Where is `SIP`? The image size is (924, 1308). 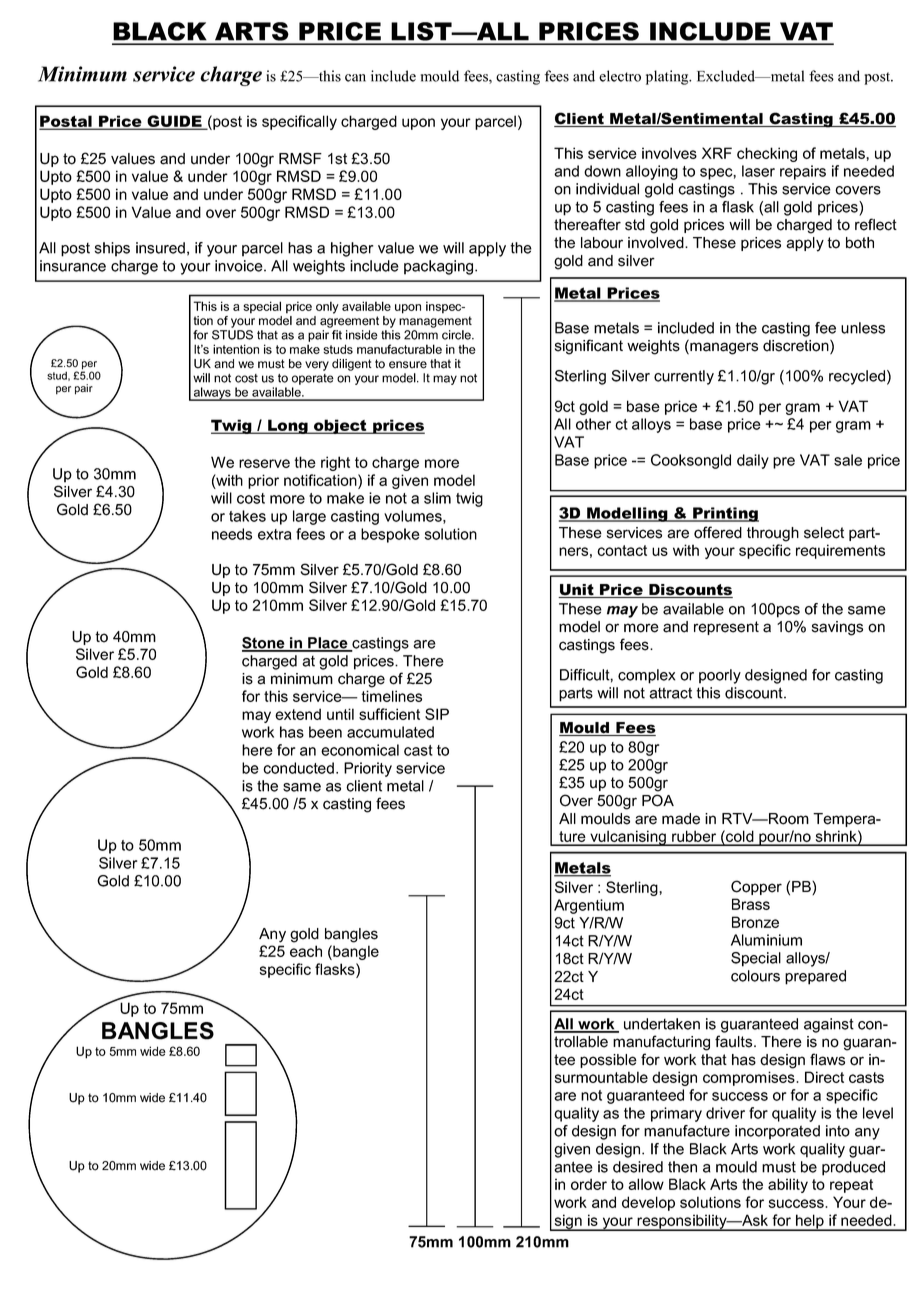 SIP is located at coordinates (437, 714).
